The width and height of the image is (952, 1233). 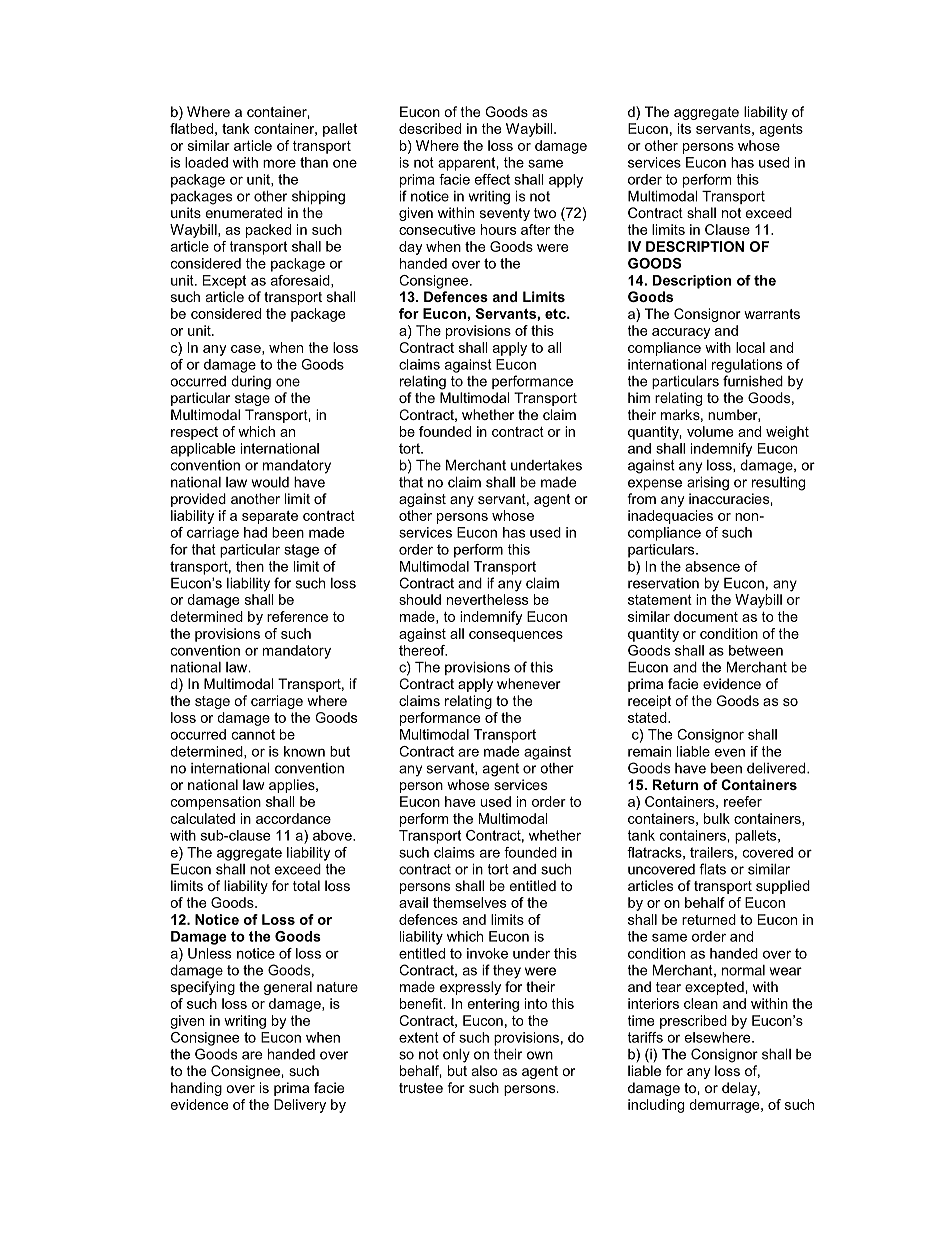 What do you see at coordinates (706, 616) in the image?
I see `document` at bounding box center [706, 616].
